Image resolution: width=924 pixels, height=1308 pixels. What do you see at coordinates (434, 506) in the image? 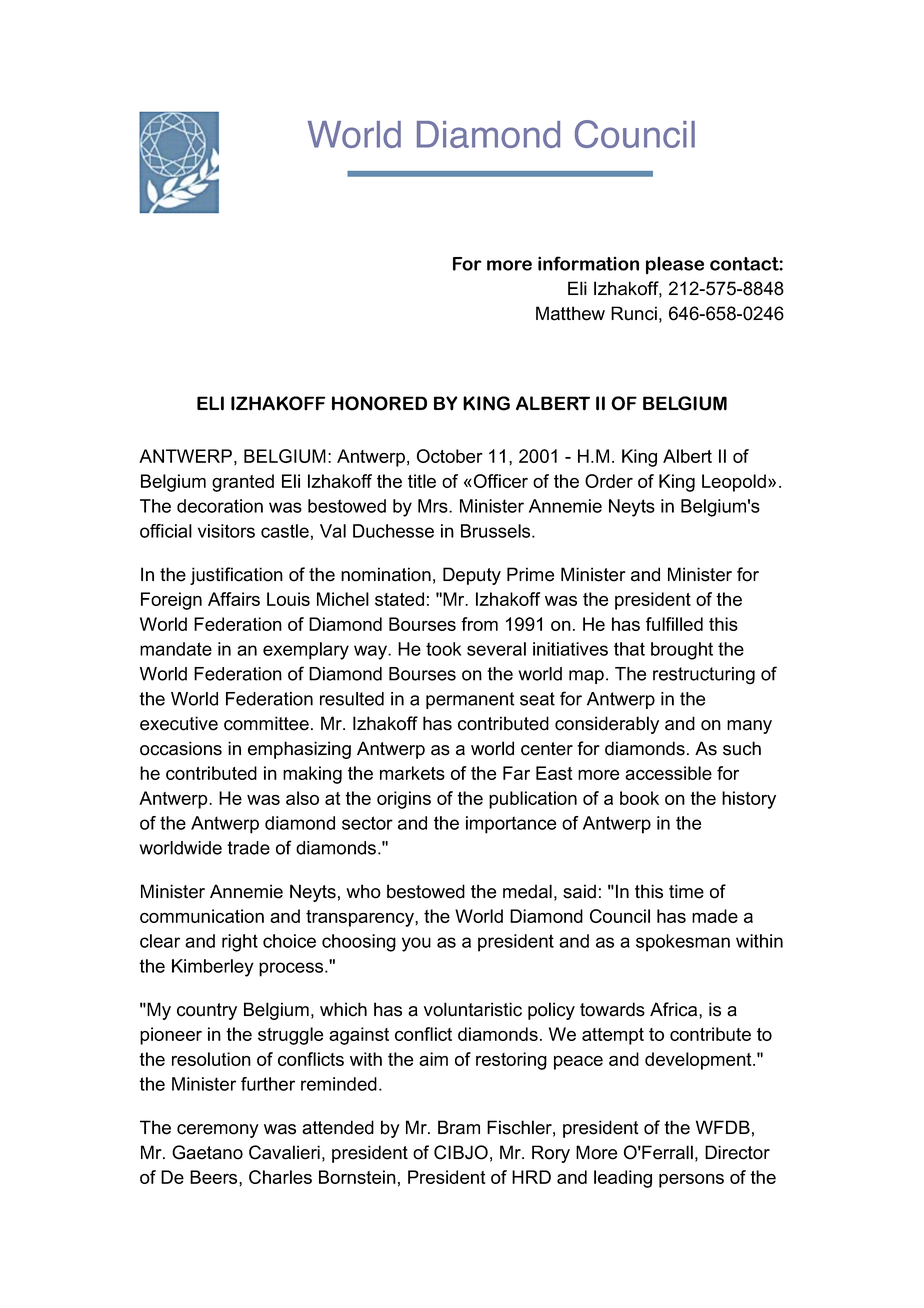
I see `Mrs` at bounding box center [434, 506].
